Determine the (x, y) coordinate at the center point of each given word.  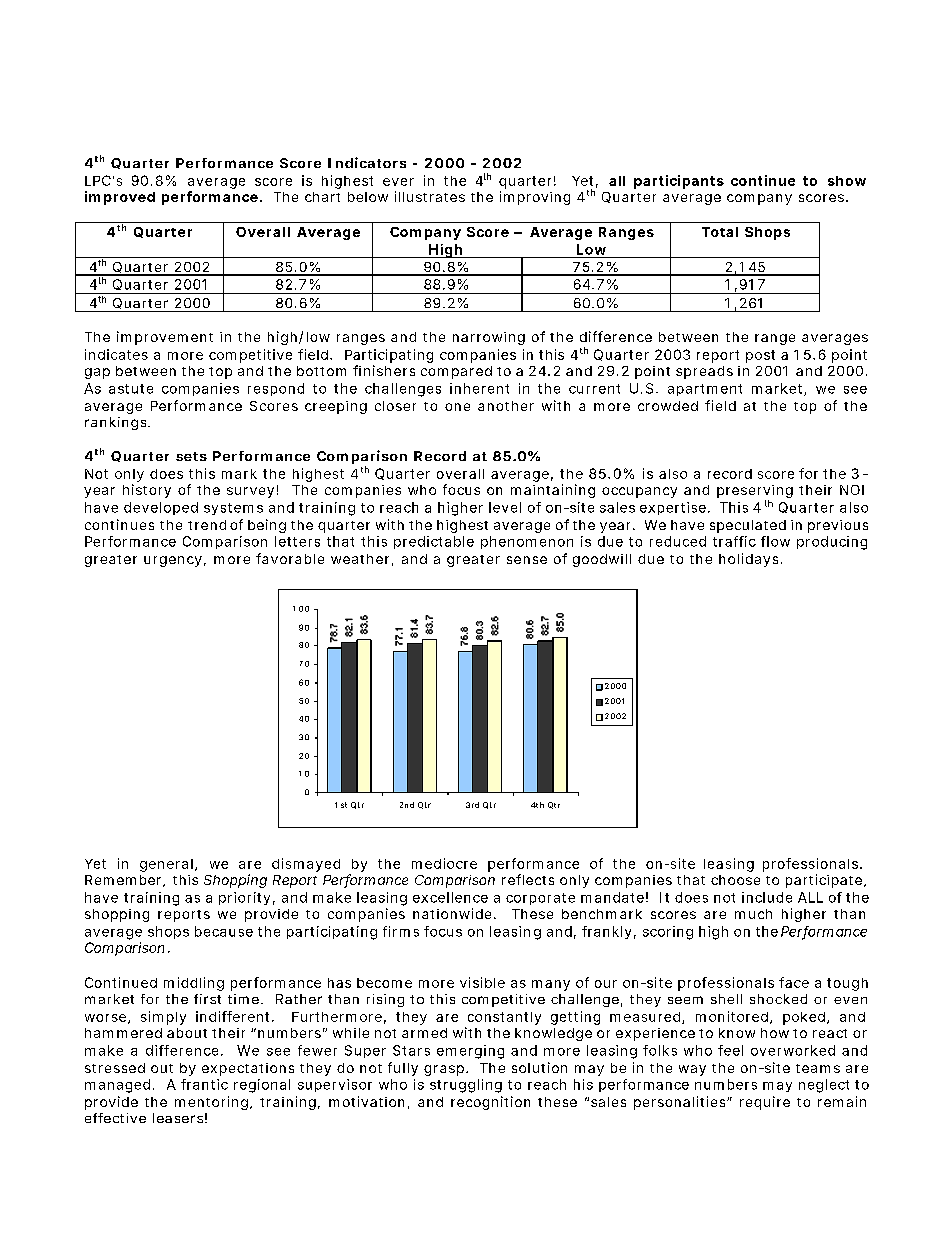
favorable (290, 558)
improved (120, 198)
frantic (204, 1084)
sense (527, 560)
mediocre (444, 863)
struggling (466, 1086)
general (166, 865)
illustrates (430, 196)
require (765, 1103)
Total (720, 232)
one (457, 407)
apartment (705, 390)
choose (735, 880)
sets (191, 456)
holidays (748, 560)
